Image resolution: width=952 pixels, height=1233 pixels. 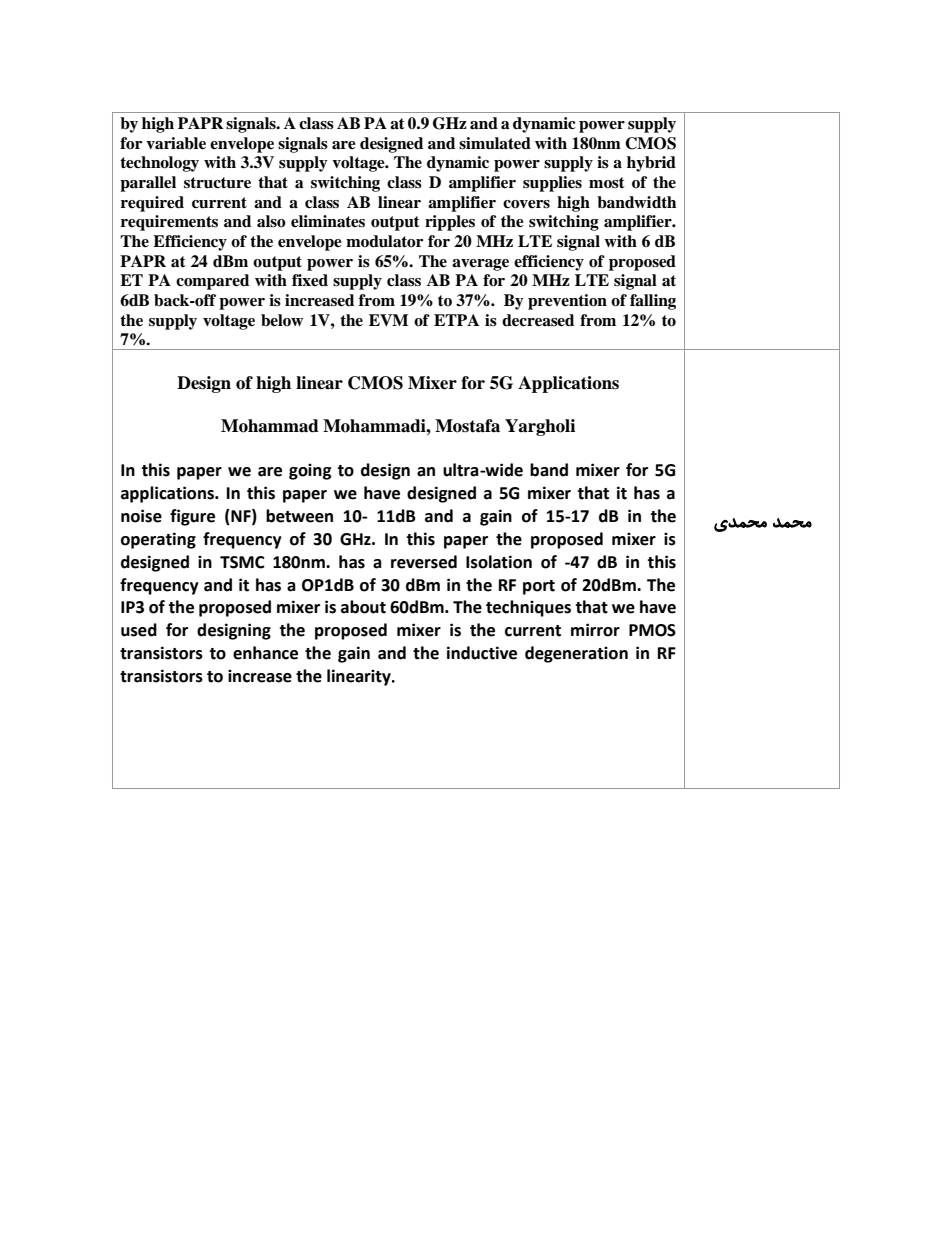 I want to click on about, so click(x=363, y=607).
